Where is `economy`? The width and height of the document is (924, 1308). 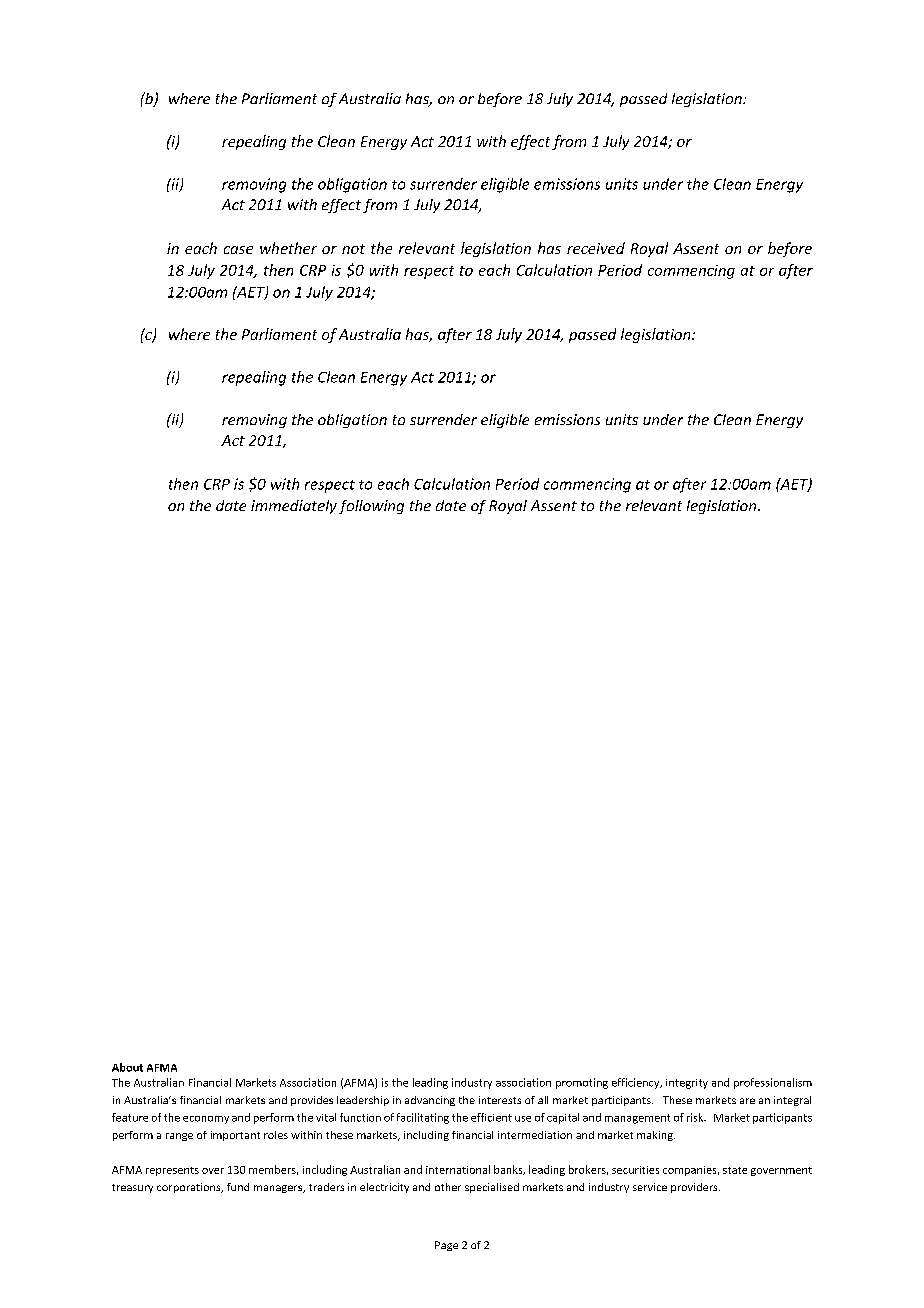 economy is located at coordinates (206, 1120).
